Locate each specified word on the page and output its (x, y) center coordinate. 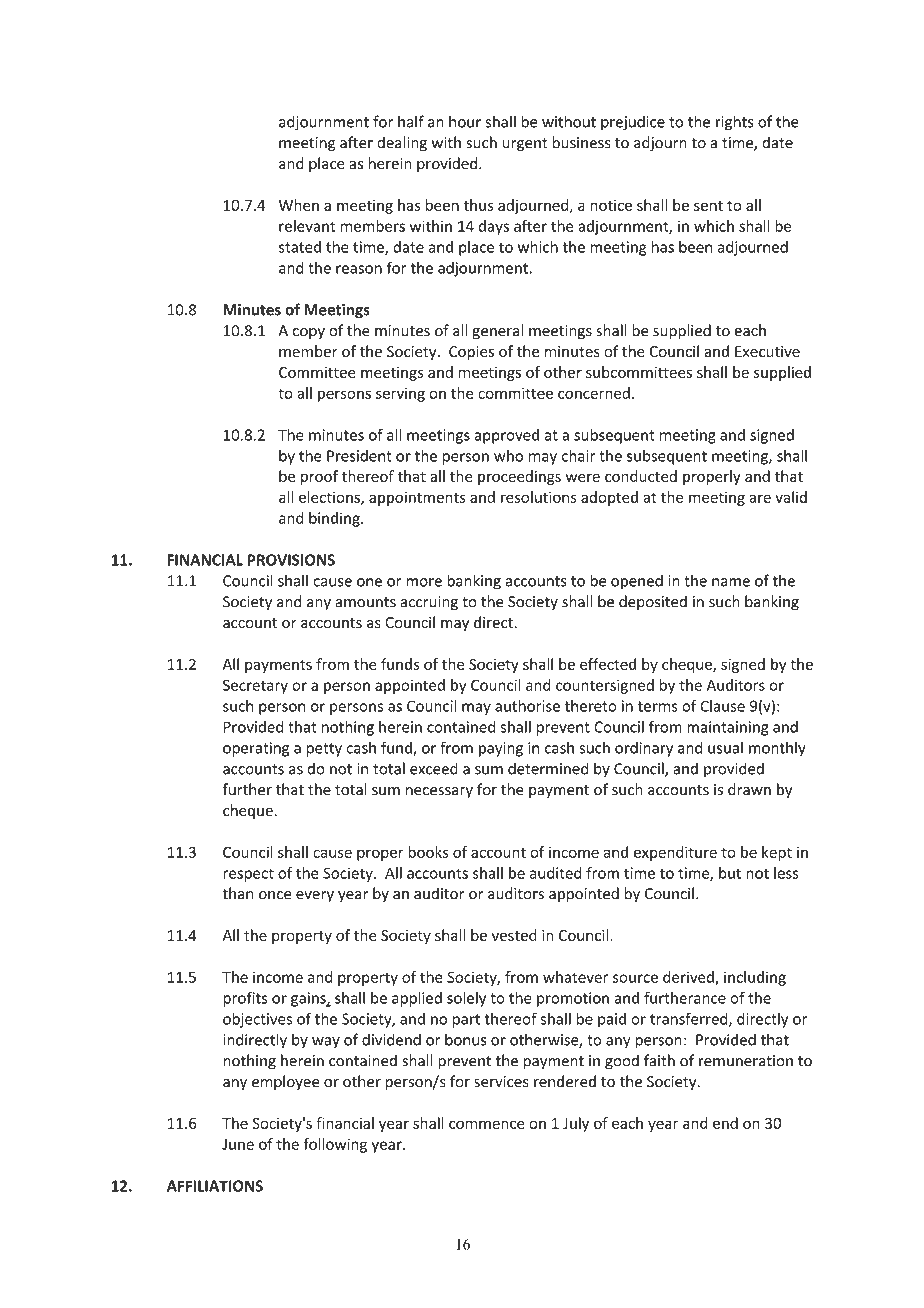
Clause (722, 706)
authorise (527, 706)
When (299, 205)
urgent (525, 145)
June (238, 1144)
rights (735, 123)
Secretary (255, 686)
